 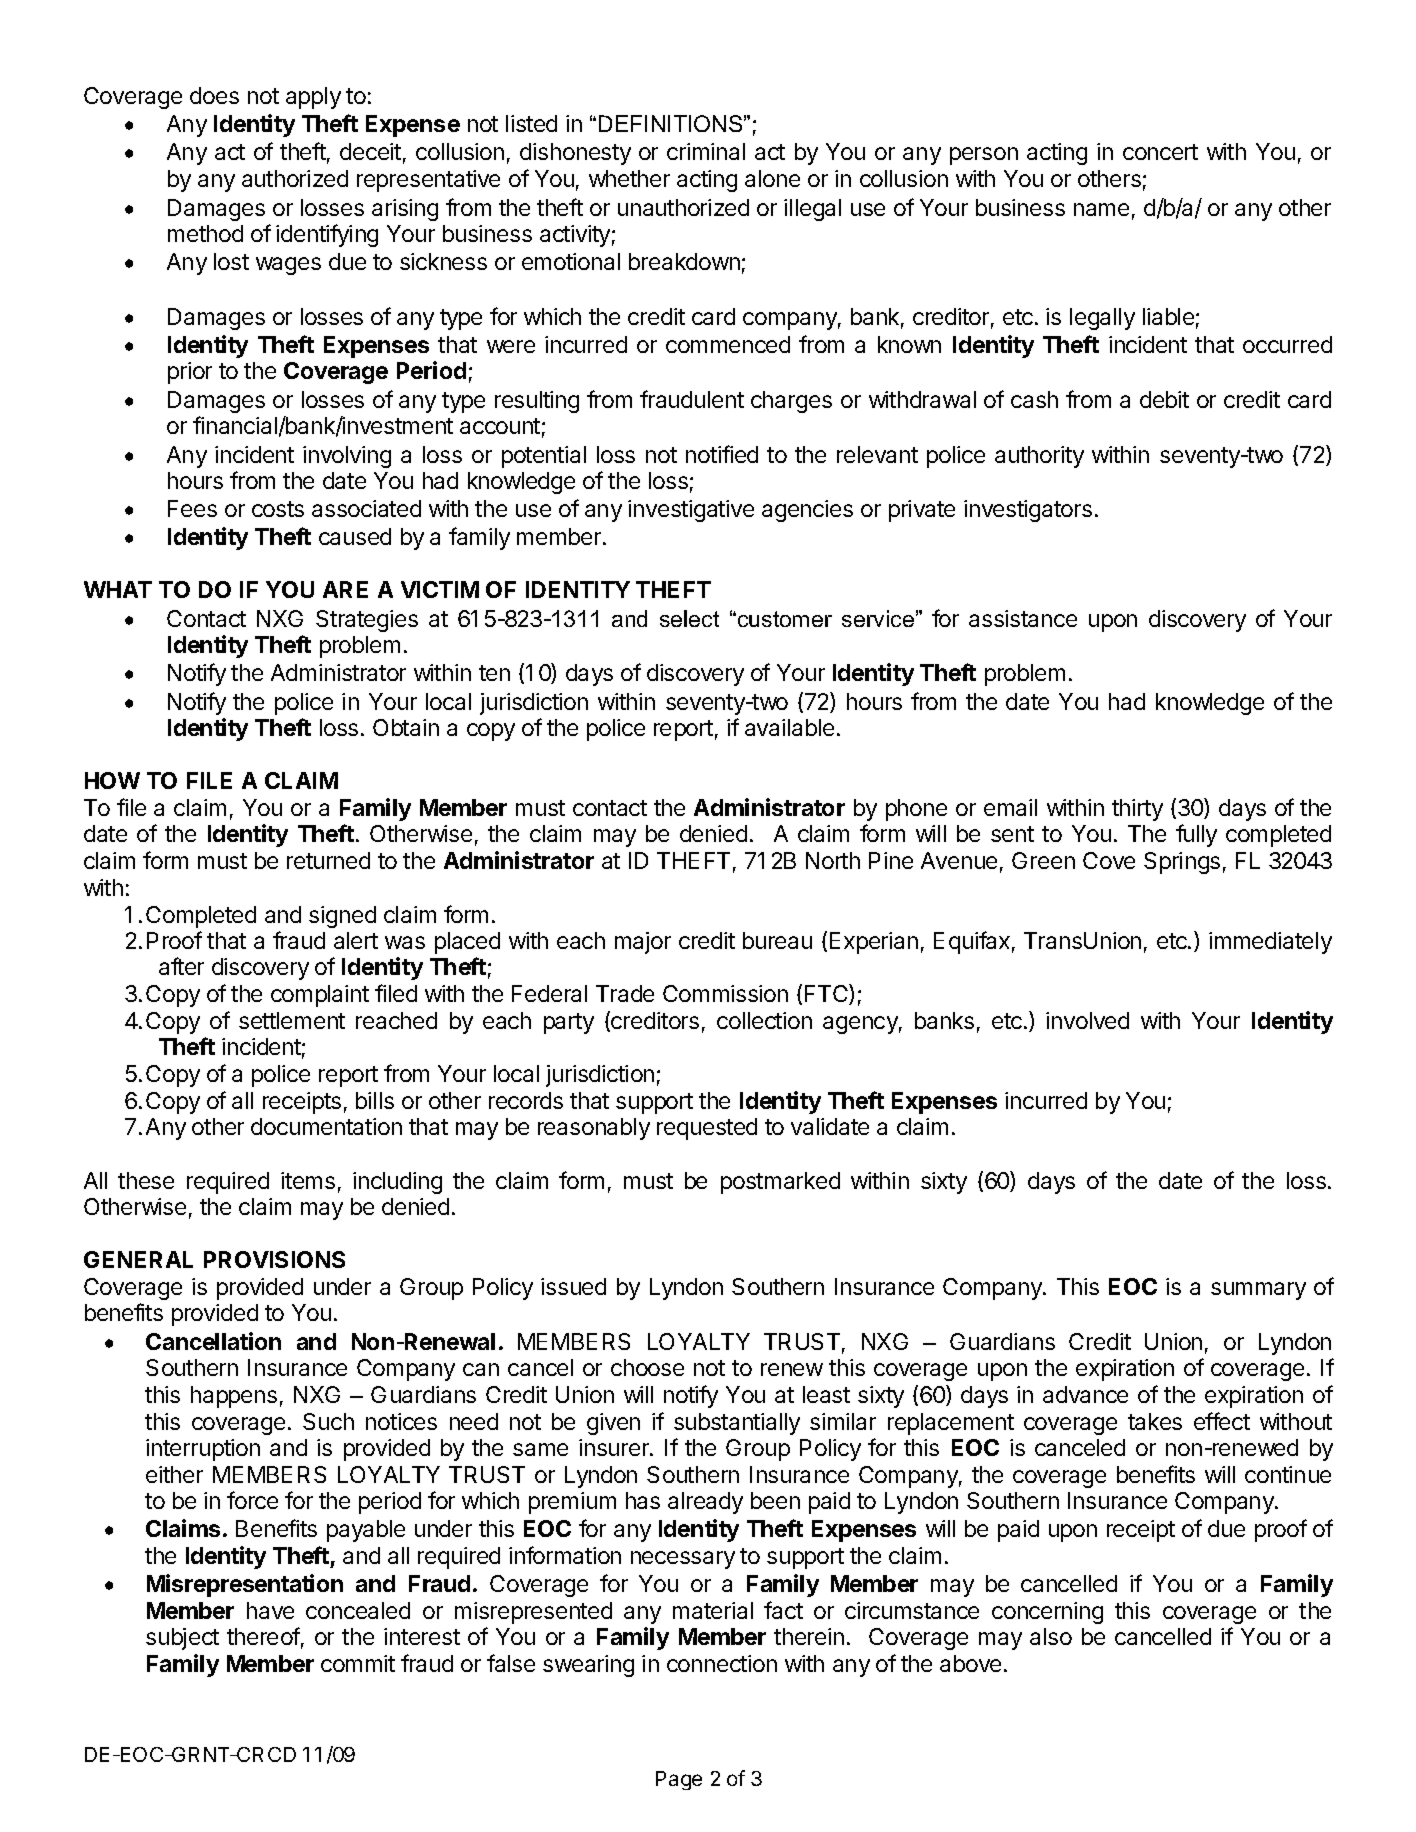 What do you see at coordinates (263, 1636) in the document?
I see `thereof` at bounding box center [263, 1636].
